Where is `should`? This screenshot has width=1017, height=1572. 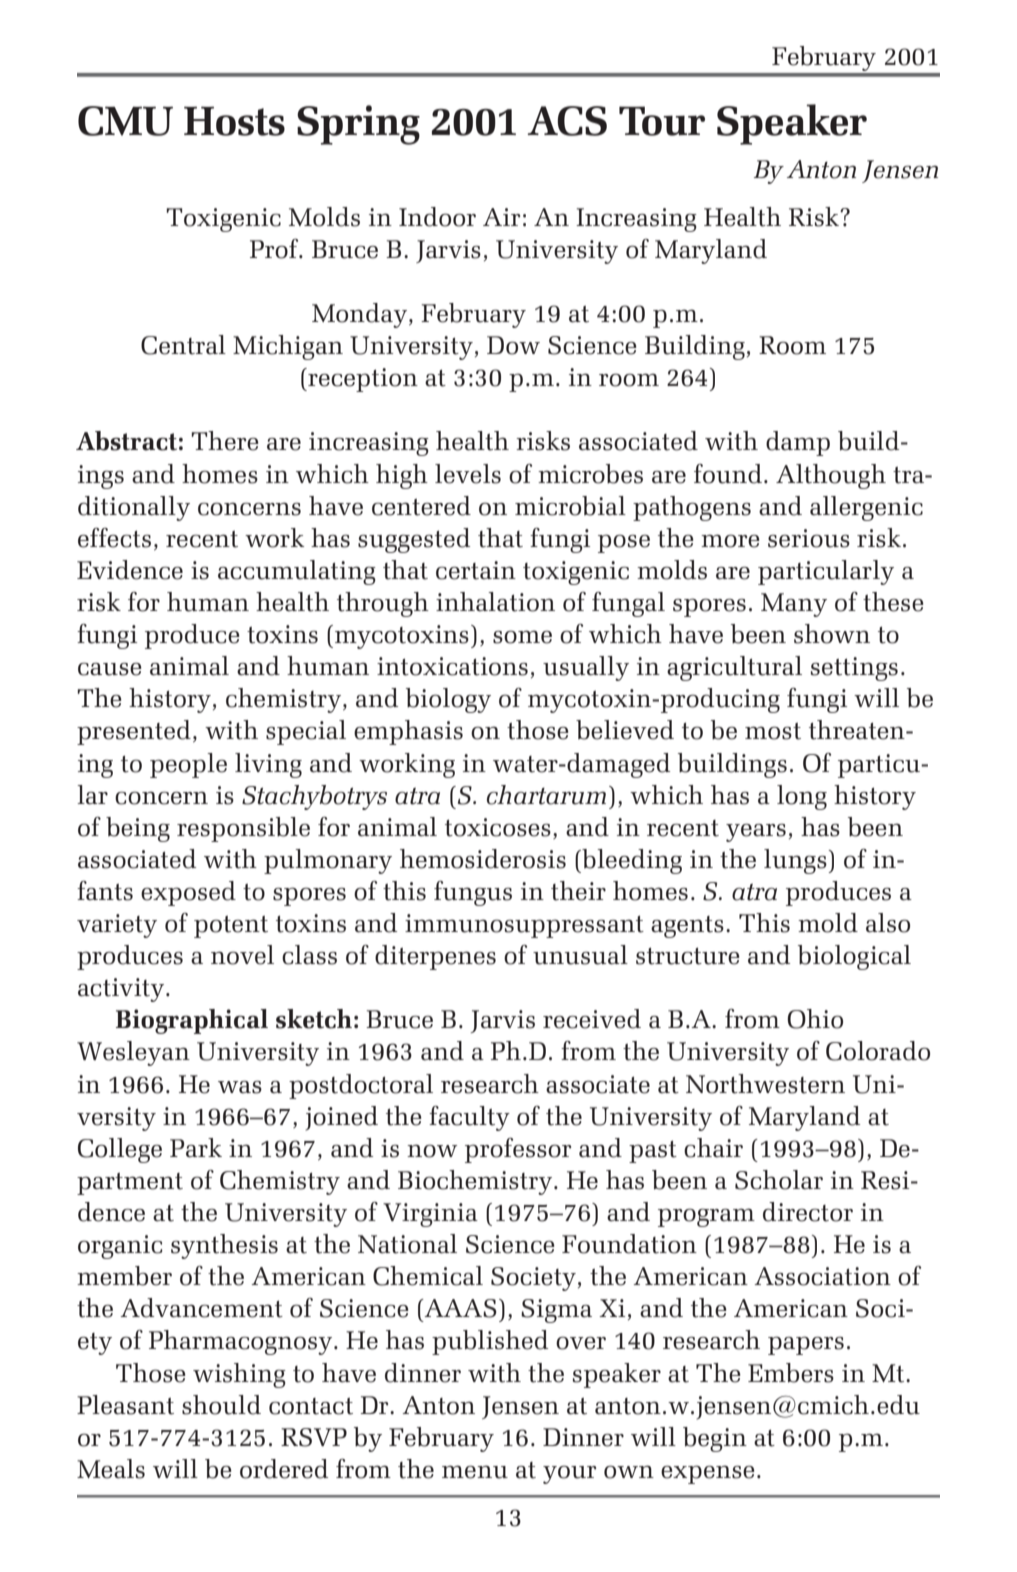
should is located at coordinates (221, 1405).
